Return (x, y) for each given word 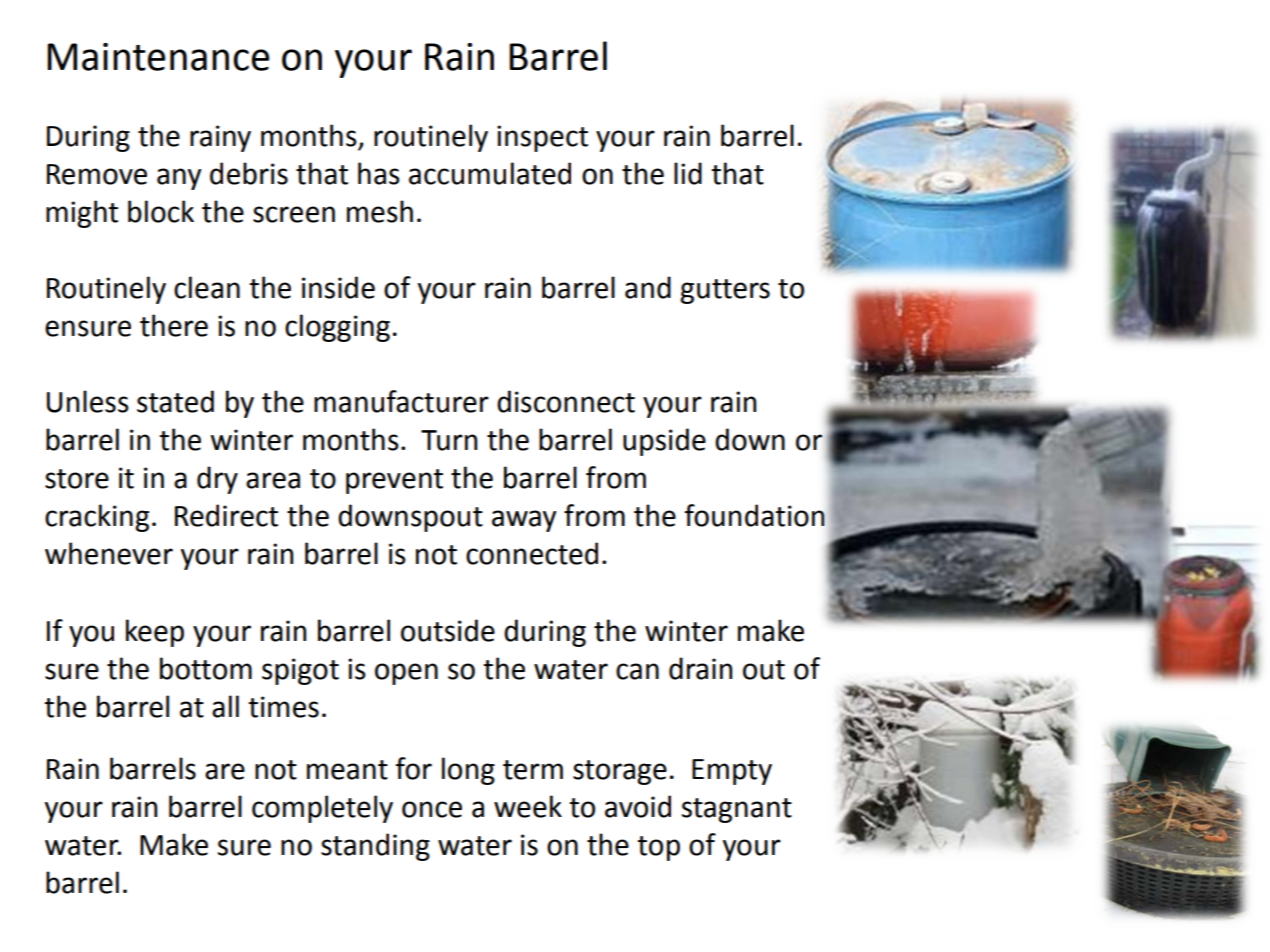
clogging (337, 328)
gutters (725, 291)
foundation (755, 515)
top (658, 848)
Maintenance (158, 57)
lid (688, 173)
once (432, 809)
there (174, 325)
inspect (542, 138)
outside (448, 630)
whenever (109, 553)
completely (322, 809)
